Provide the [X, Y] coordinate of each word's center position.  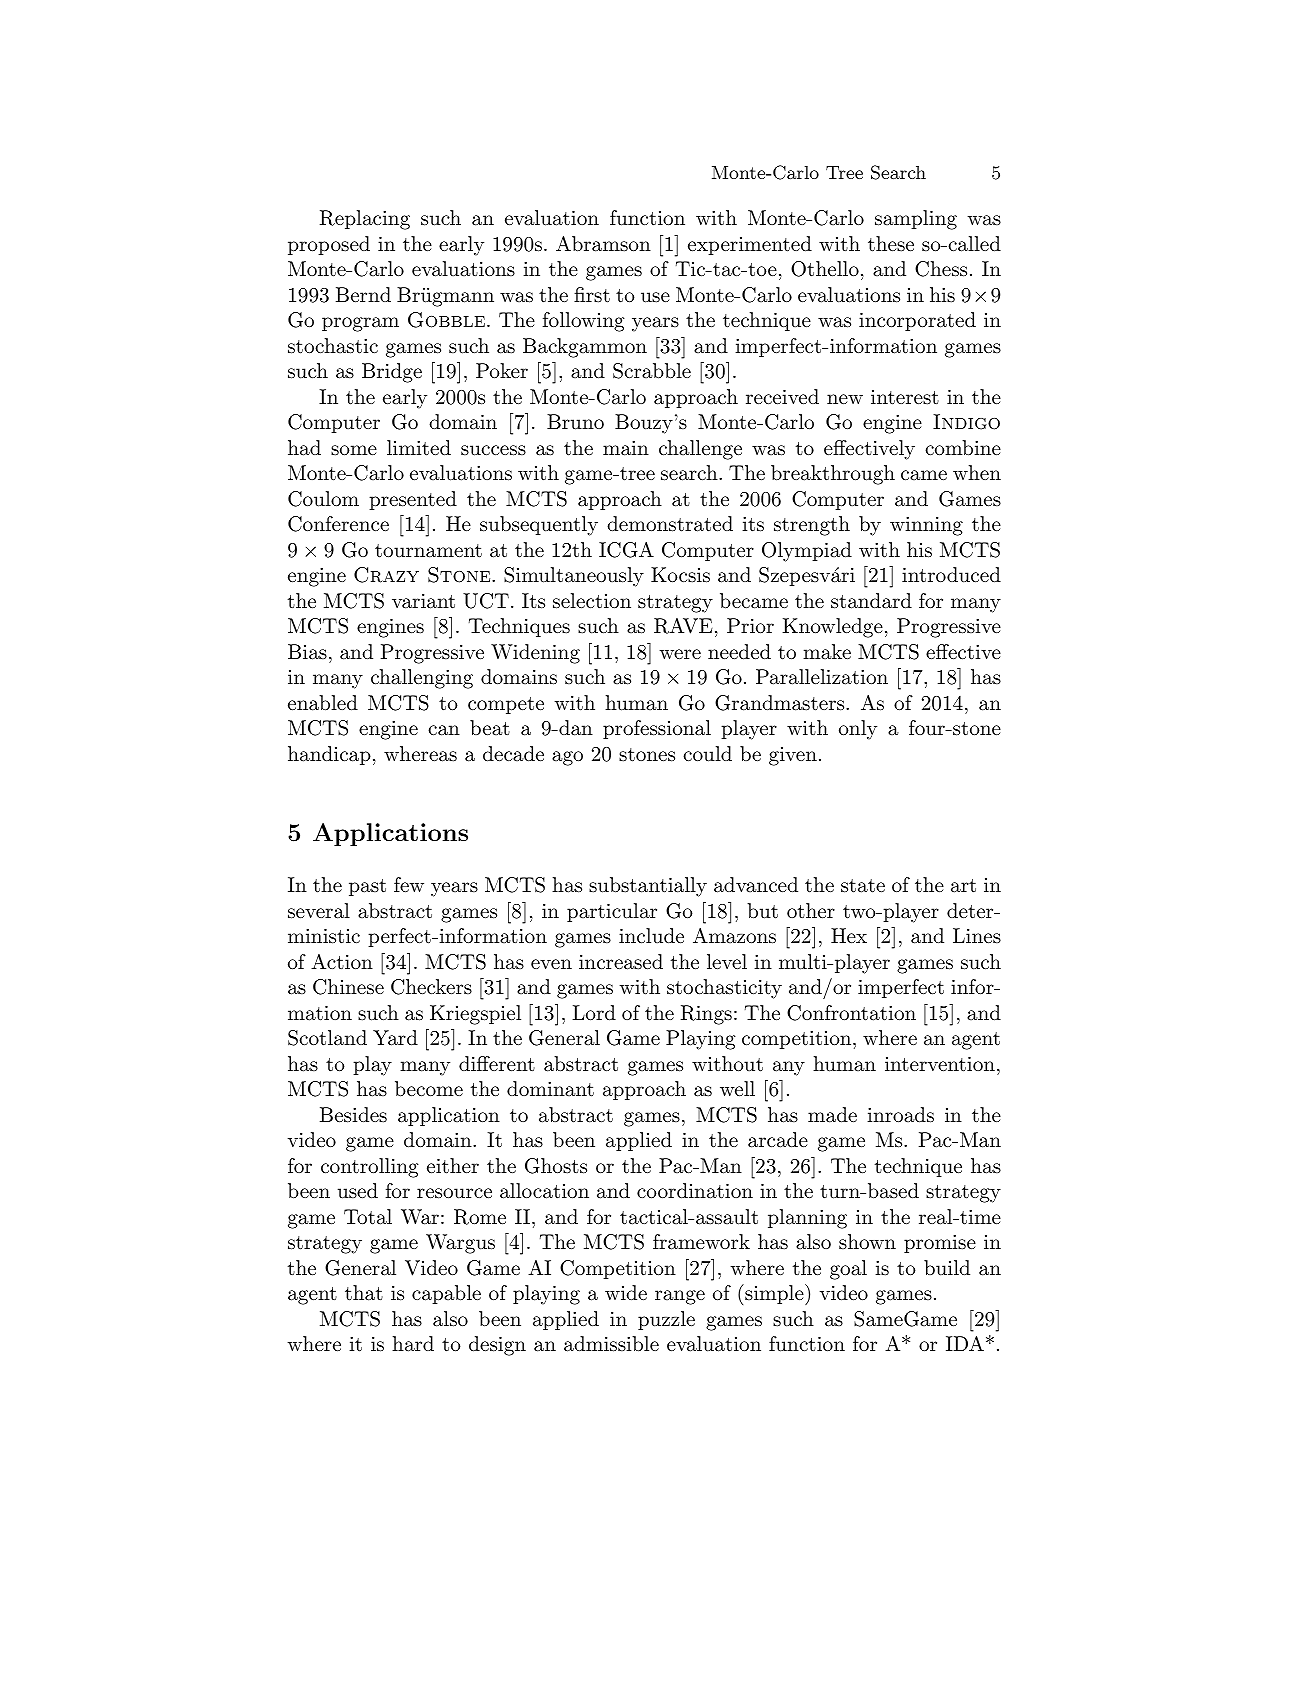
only [858, 730]
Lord [594, 1012]
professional [657, 729]
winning [926, 526]
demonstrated [670, 524]
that [364, 1293]
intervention [940, 1064]
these [891, 243]
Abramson [603, 244]
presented [413, 500]
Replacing [365, 220]
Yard [395, 1038]
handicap [329, 755]
